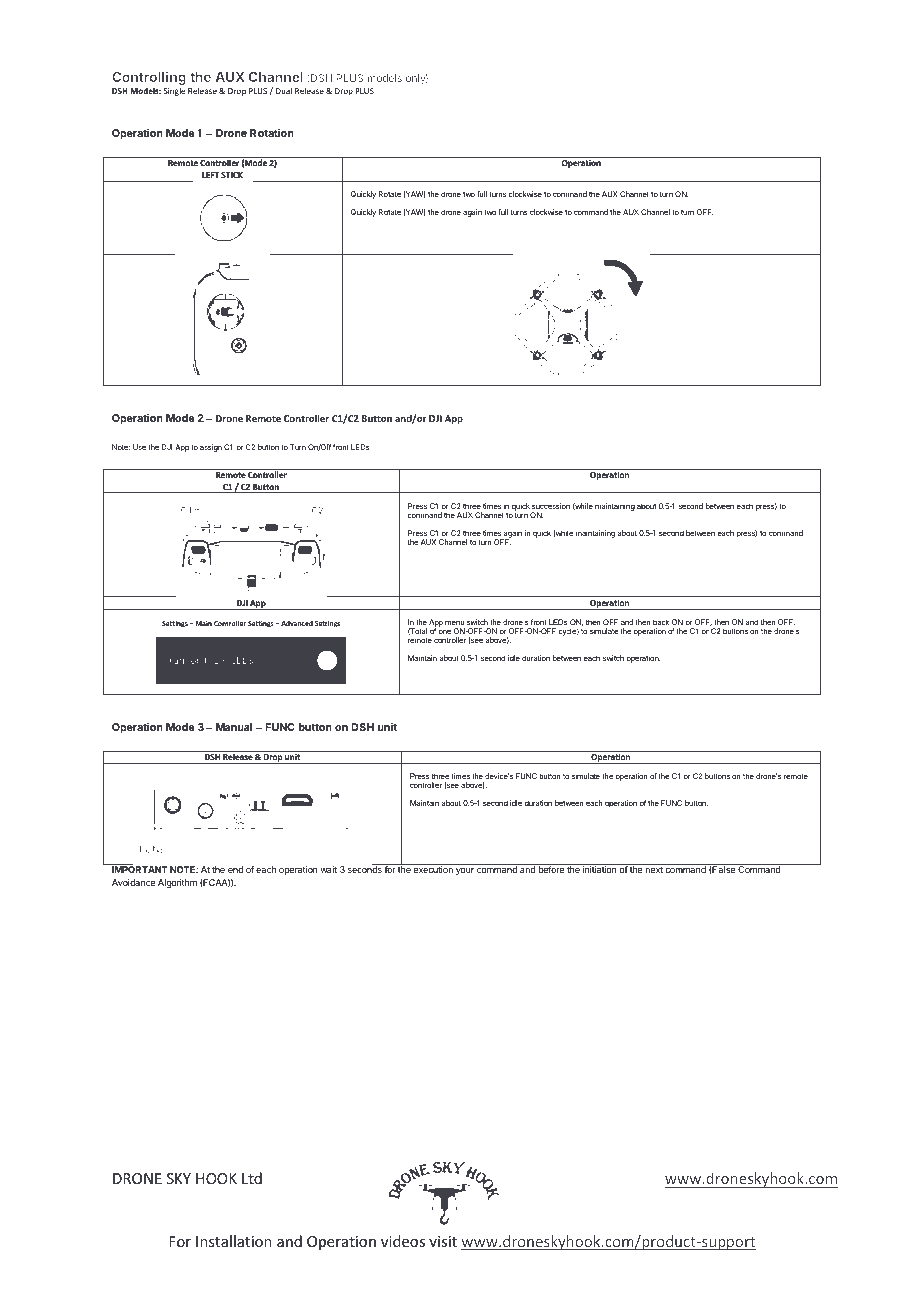  Describe the element at coordinates (661, 622) in the screenshot. I see `back` at that location.
